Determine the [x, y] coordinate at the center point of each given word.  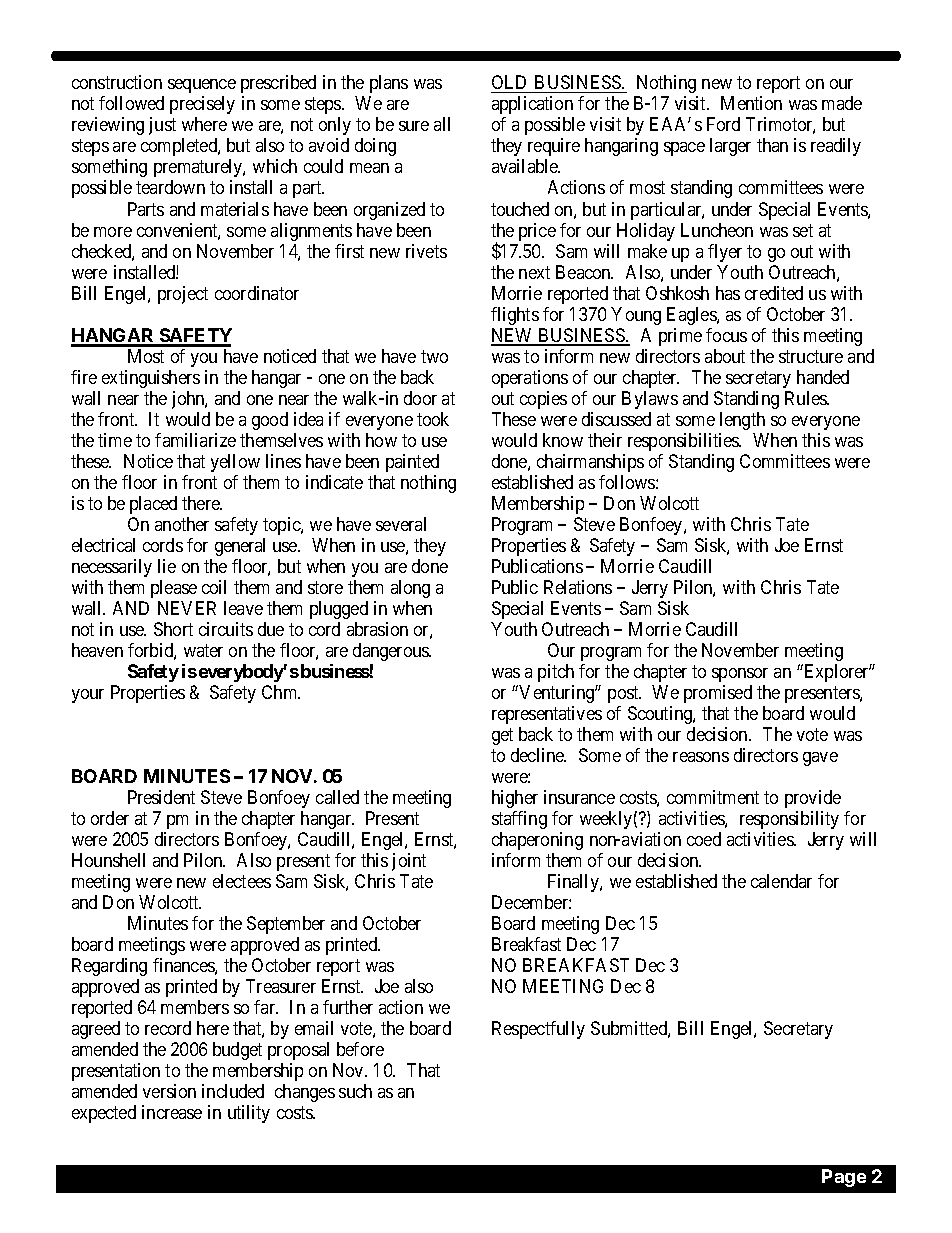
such [355, 1091]
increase [172, 1112]
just [162, 126]
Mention [751, 103]
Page [844, 1178]
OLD [511, 84]
